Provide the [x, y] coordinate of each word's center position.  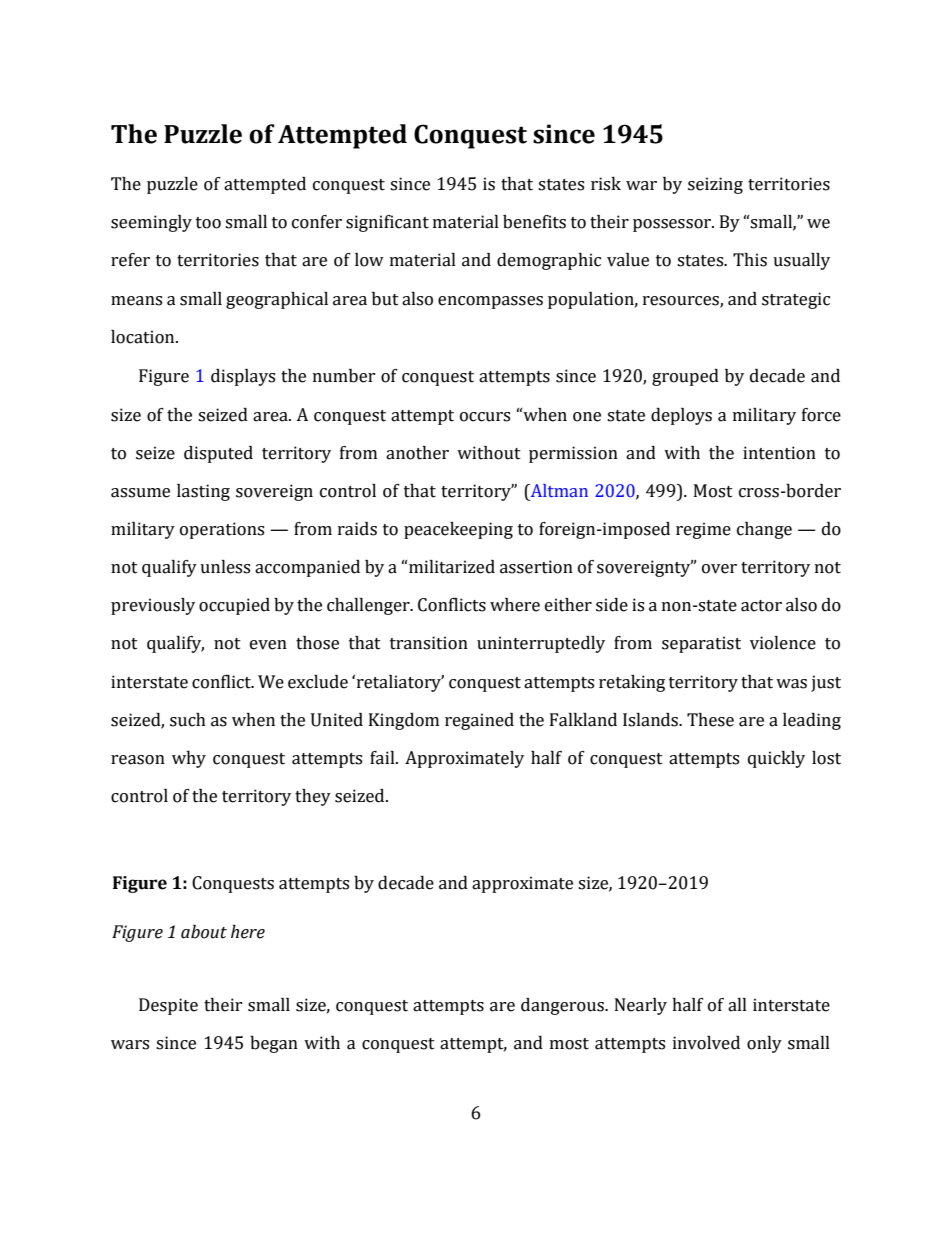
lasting [203, 492]
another [417, 453]
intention [779, 453]
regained [479, 721]
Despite [168, 1006]
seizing [715, 185]
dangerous [563, 1006]
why [189, 759]
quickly [776, 759]
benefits [534, 222]
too [208, 223]
